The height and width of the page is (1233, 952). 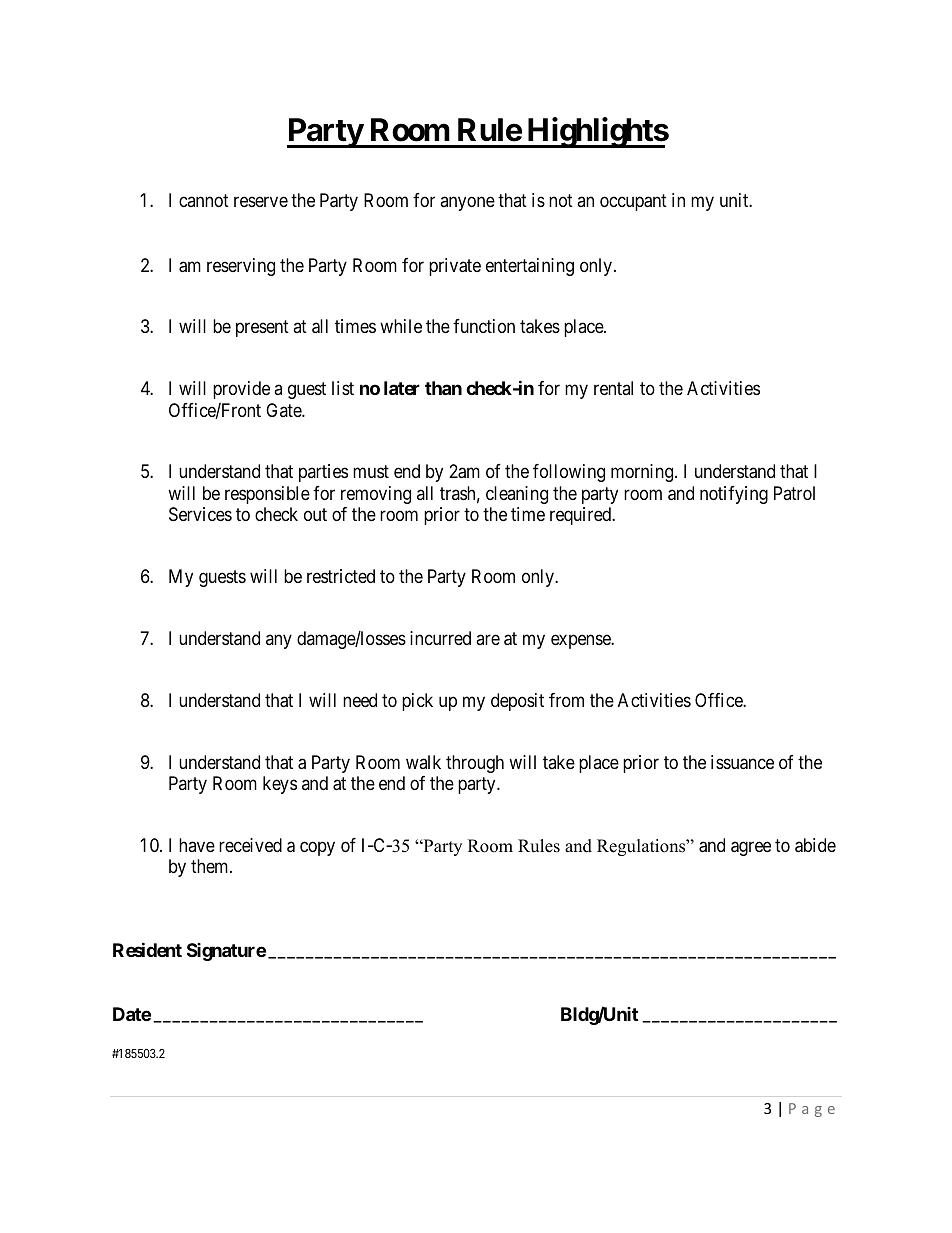 I want to click on Resident, so click(x=147, y=949).
